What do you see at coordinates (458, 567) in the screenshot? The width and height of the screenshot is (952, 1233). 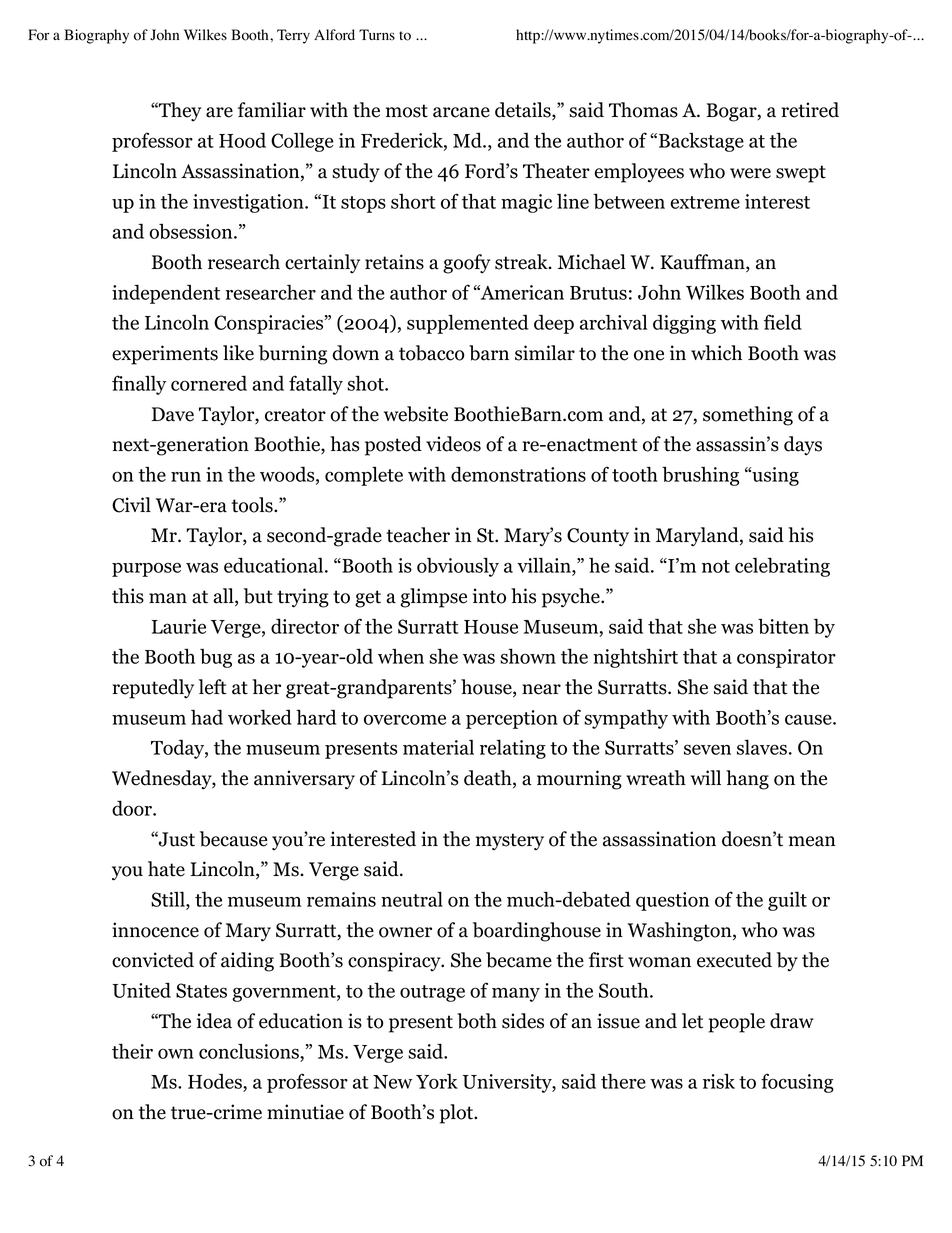 I see `obviously` at bounding box center [458, 567].
